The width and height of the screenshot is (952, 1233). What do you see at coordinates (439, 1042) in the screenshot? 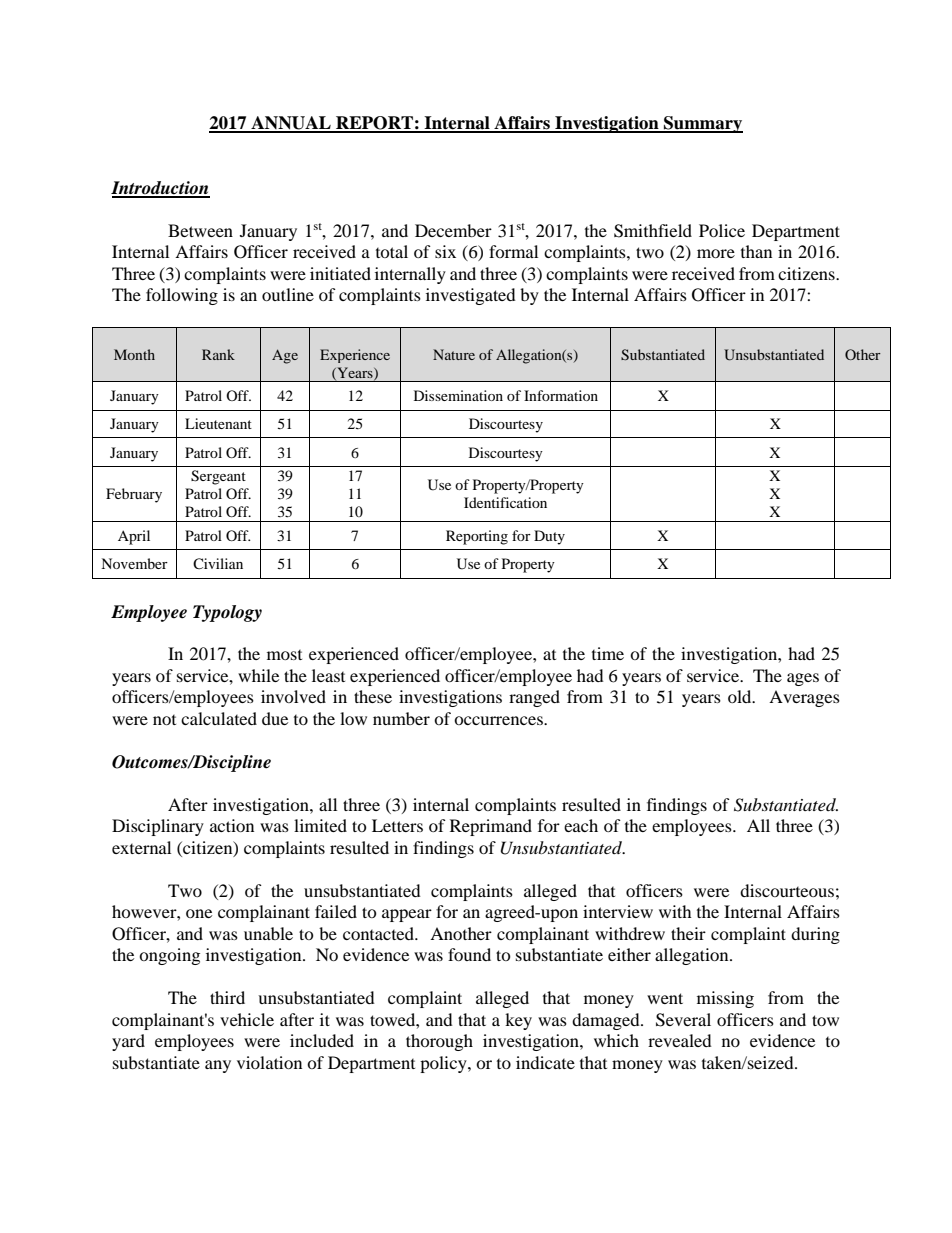
I see `thorough` at bounding box center [439, 1042].
